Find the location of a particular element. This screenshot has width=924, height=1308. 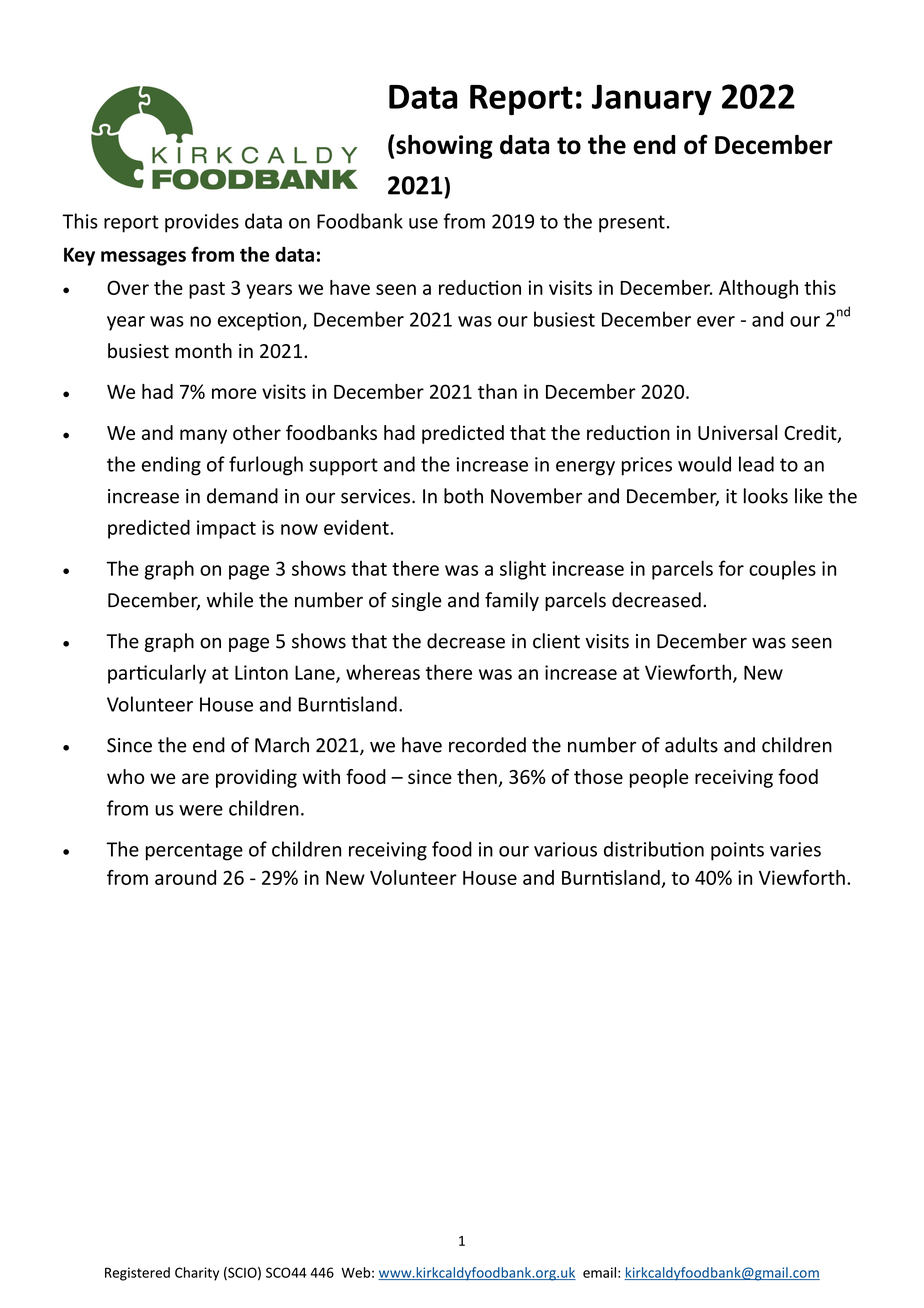

couples is located at coordinates (782, 570).
